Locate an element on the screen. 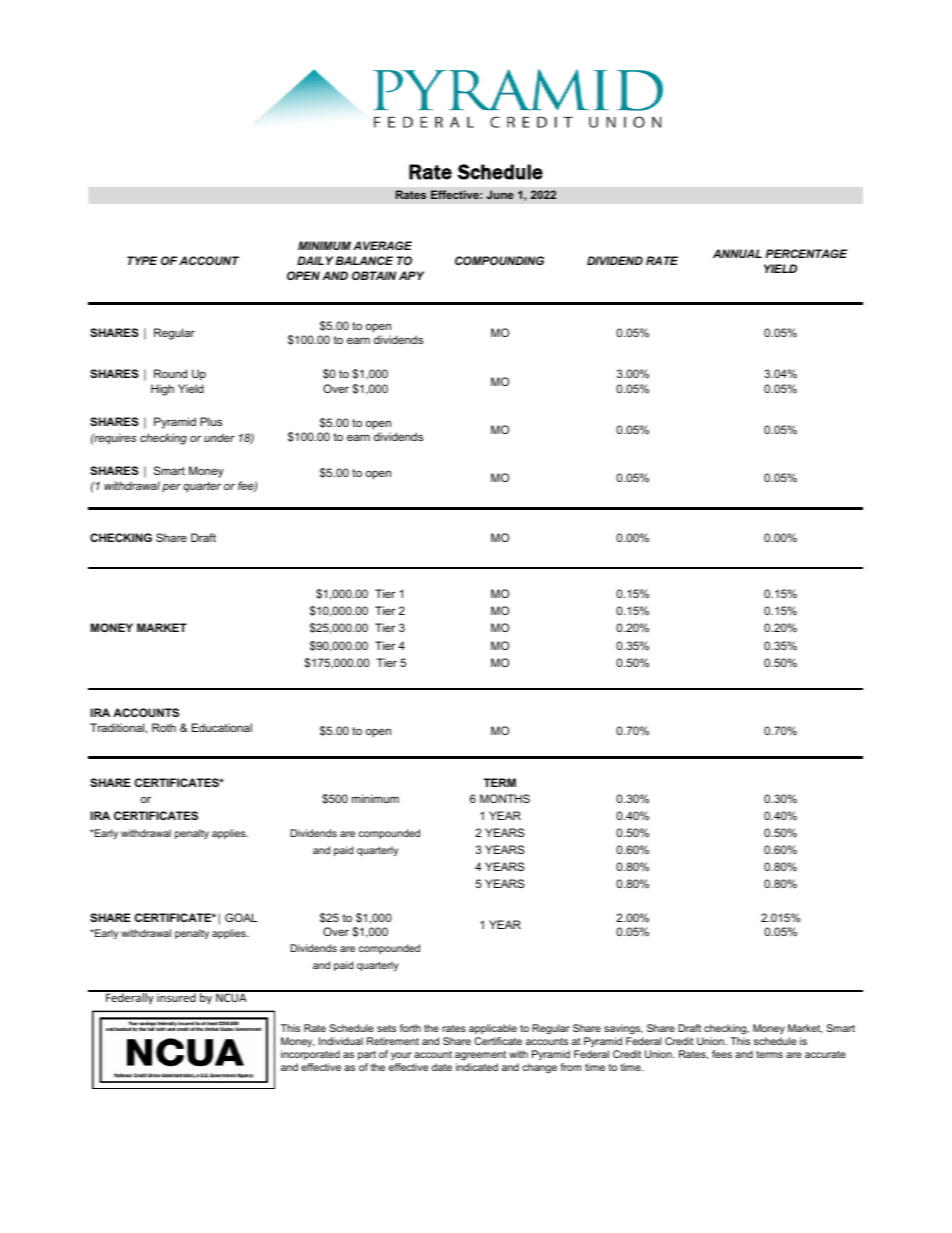 The height and width of the screenshot is (1233, 952). June is located at coordinates (500, 194).
